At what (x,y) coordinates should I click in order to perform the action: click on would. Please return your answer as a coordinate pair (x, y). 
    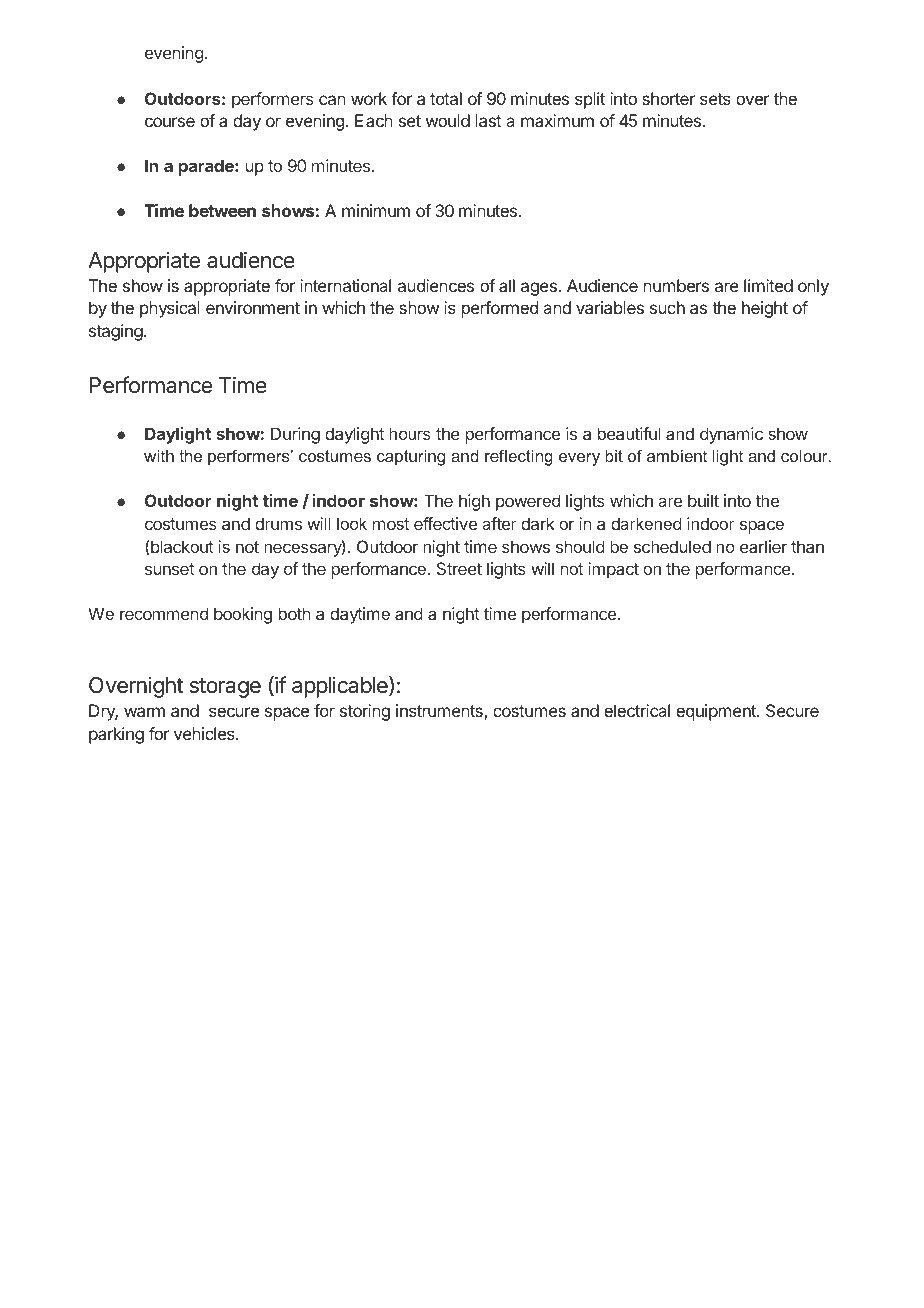
    Looking at the image, I should click on (448, 120).
